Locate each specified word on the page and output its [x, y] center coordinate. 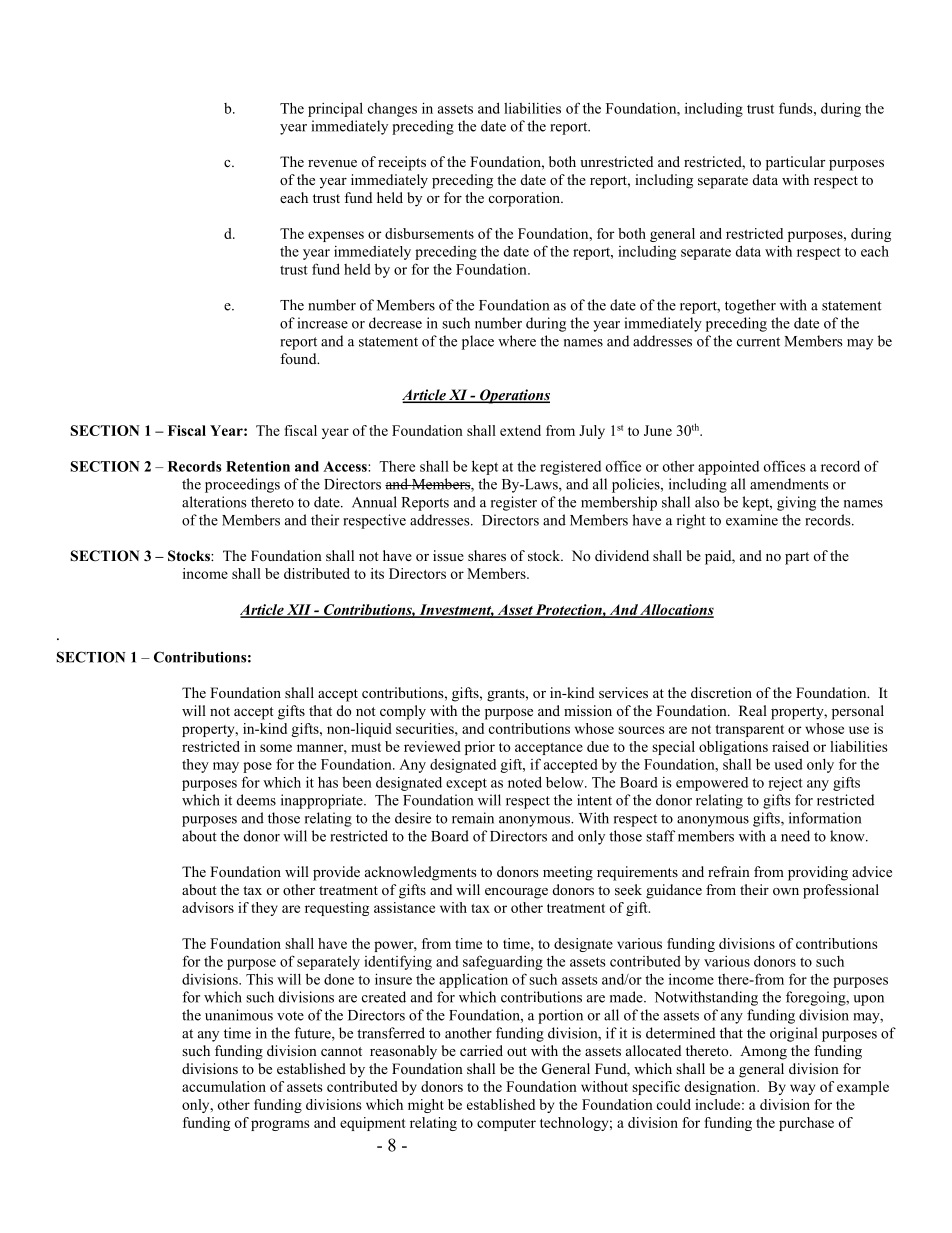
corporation [525, 199]
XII [299, 610]
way [802, 1089]
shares [487, 555]
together [750, 306]
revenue [332, 163]
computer [506, 1125]
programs [280, 1125]
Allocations [676, 610]
